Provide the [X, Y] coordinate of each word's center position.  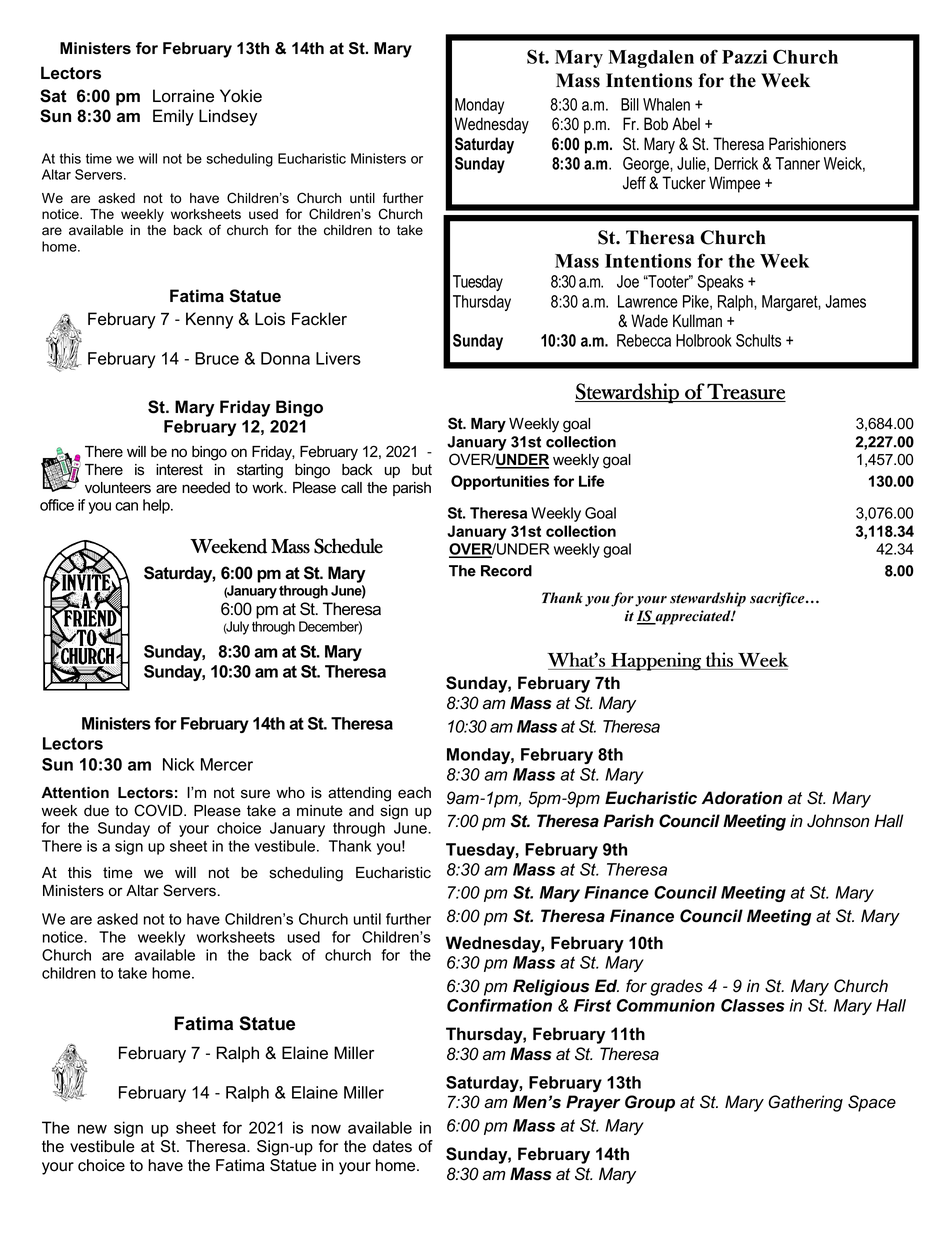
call [351, 488]
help [157, 506]
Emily [173, 117]
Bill [630, 104]
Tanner [798, 163]
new [92, 1129]
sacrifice [778, 599]
